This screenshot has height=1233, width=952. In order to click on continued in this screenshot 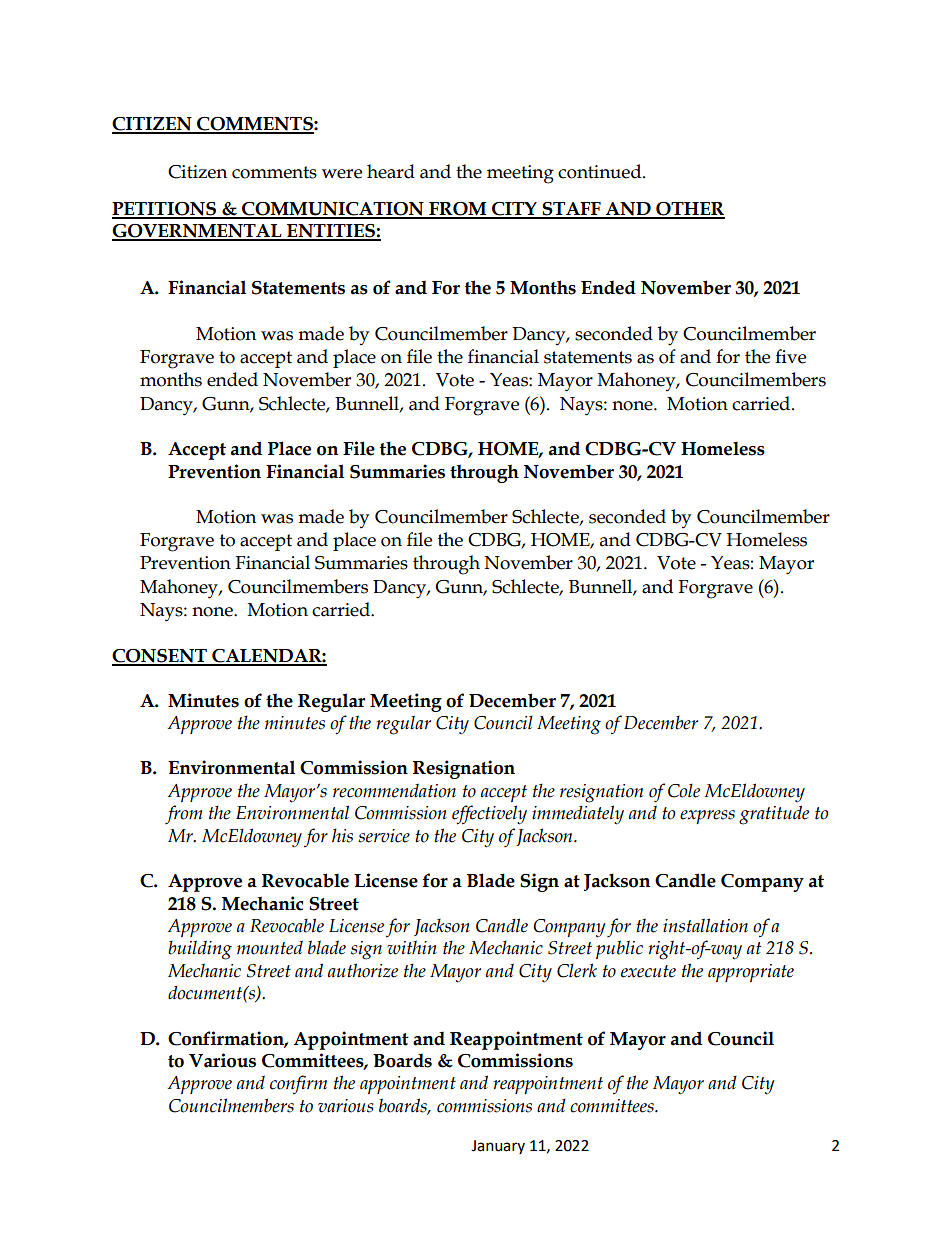, I will do `click(601, 171)`.
